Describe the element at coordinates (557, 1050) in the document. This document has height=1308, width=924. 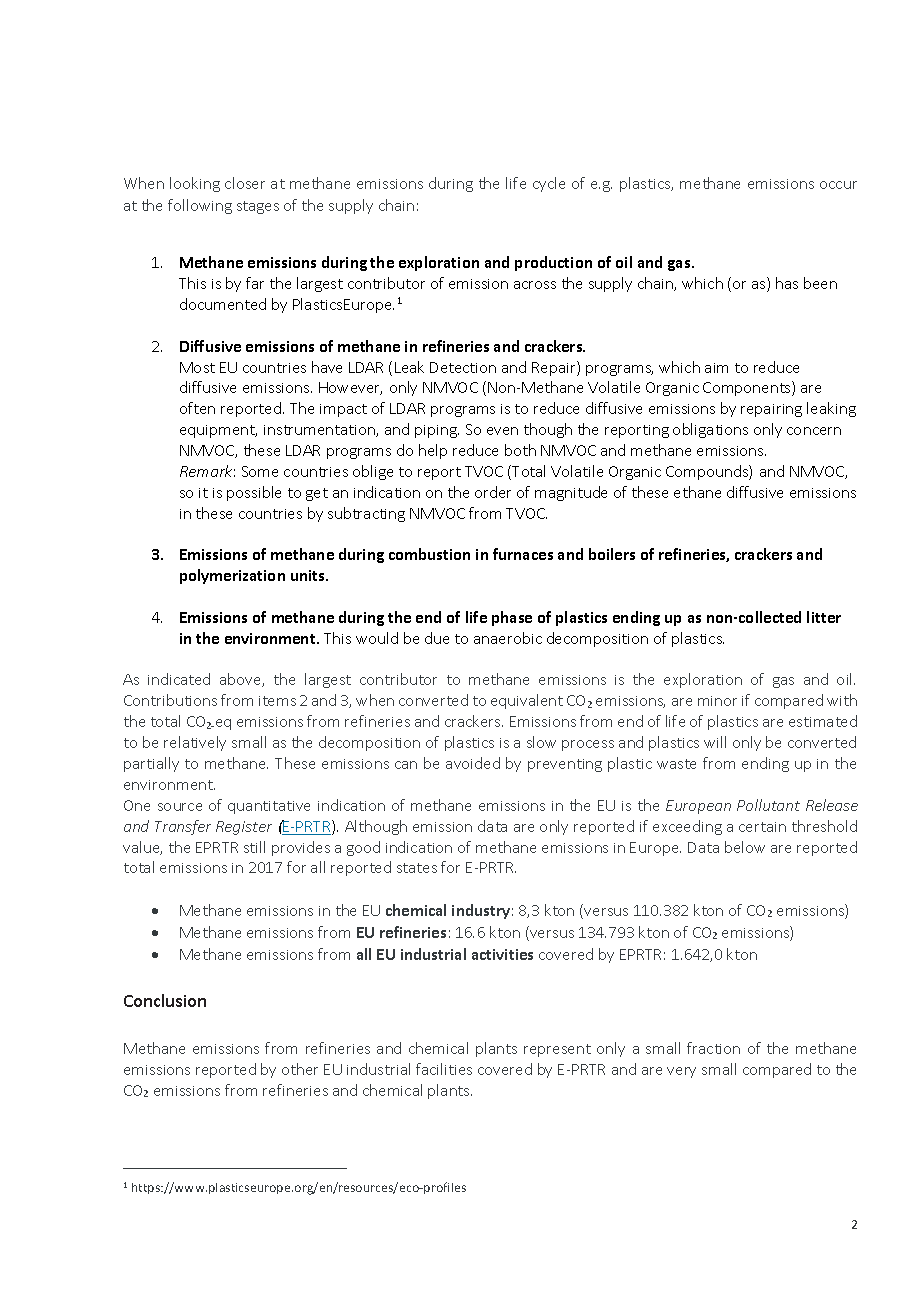
I see `represent` at that location.
